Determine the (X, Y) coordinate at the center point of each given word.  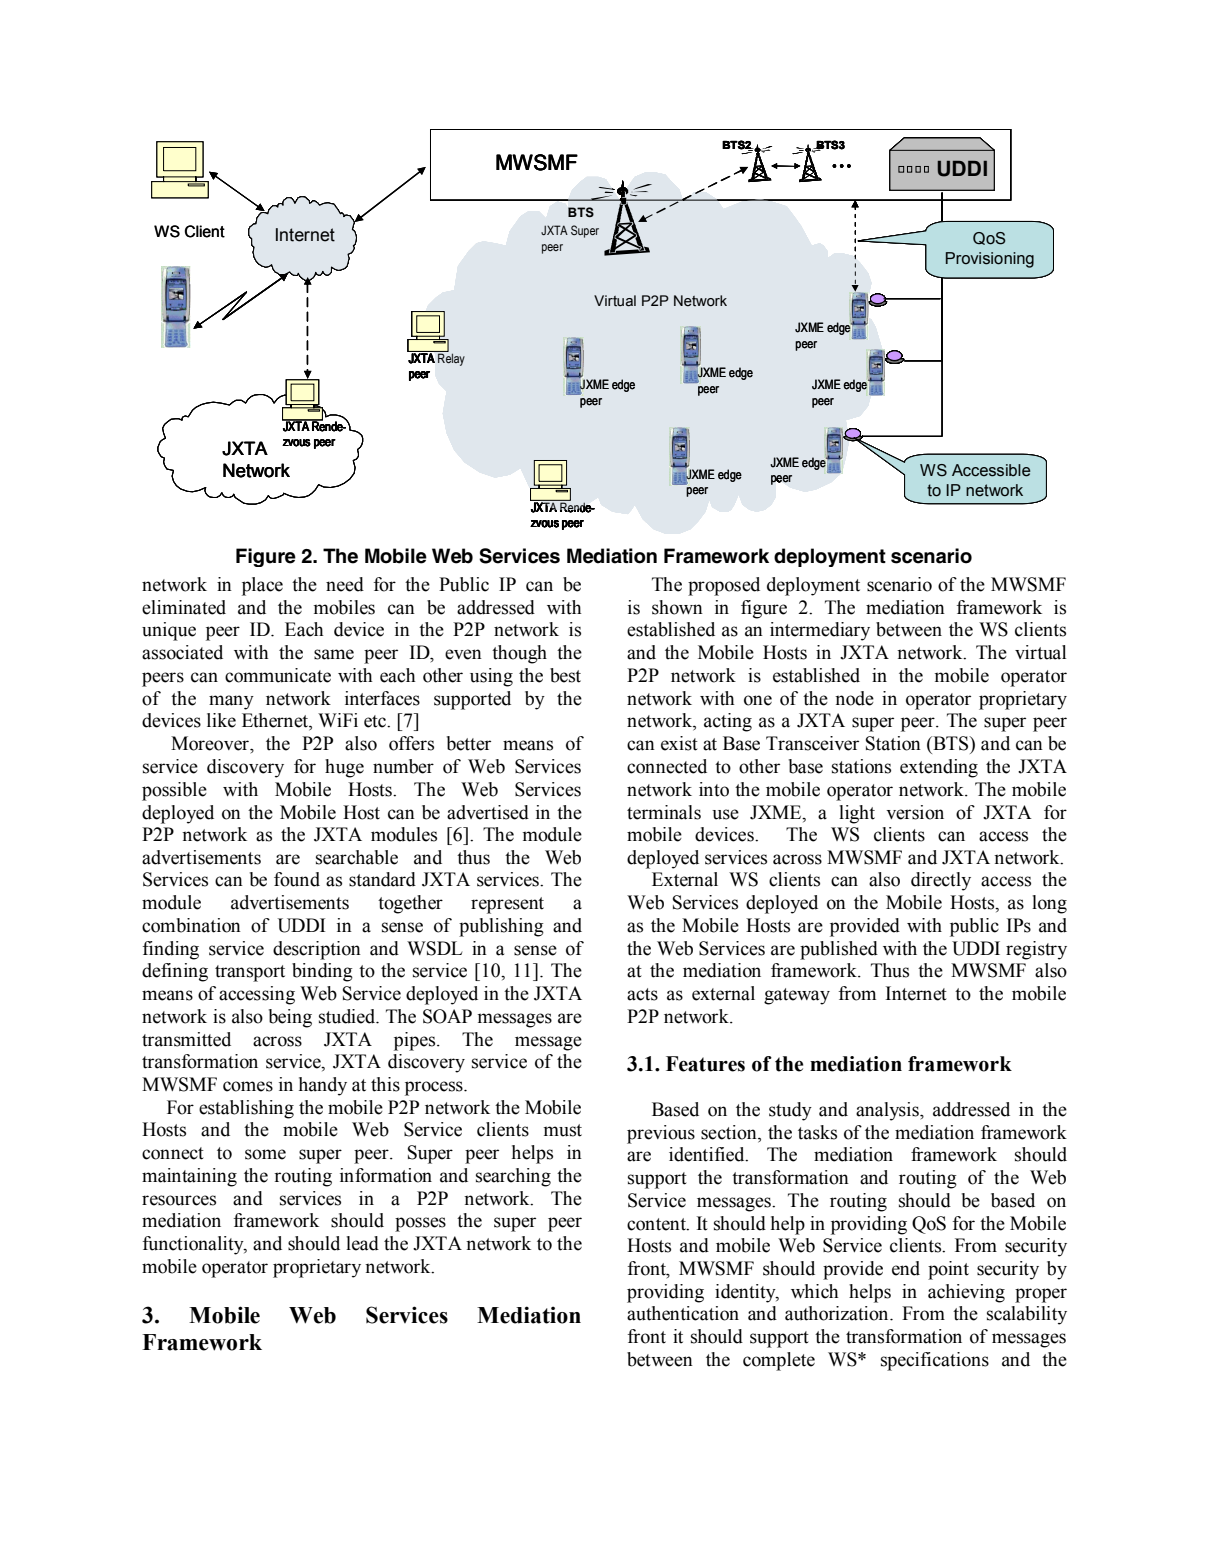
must (563, 1130)
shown (677, 607)
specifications (935, 1361)
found (297, 879)
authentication (683, 1313)
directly (941, 881)
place (262, 586)
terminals (664, 812)
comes (248, 1086)
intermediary (820, 631)
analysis (888, 1111)
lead (362, 1243)
